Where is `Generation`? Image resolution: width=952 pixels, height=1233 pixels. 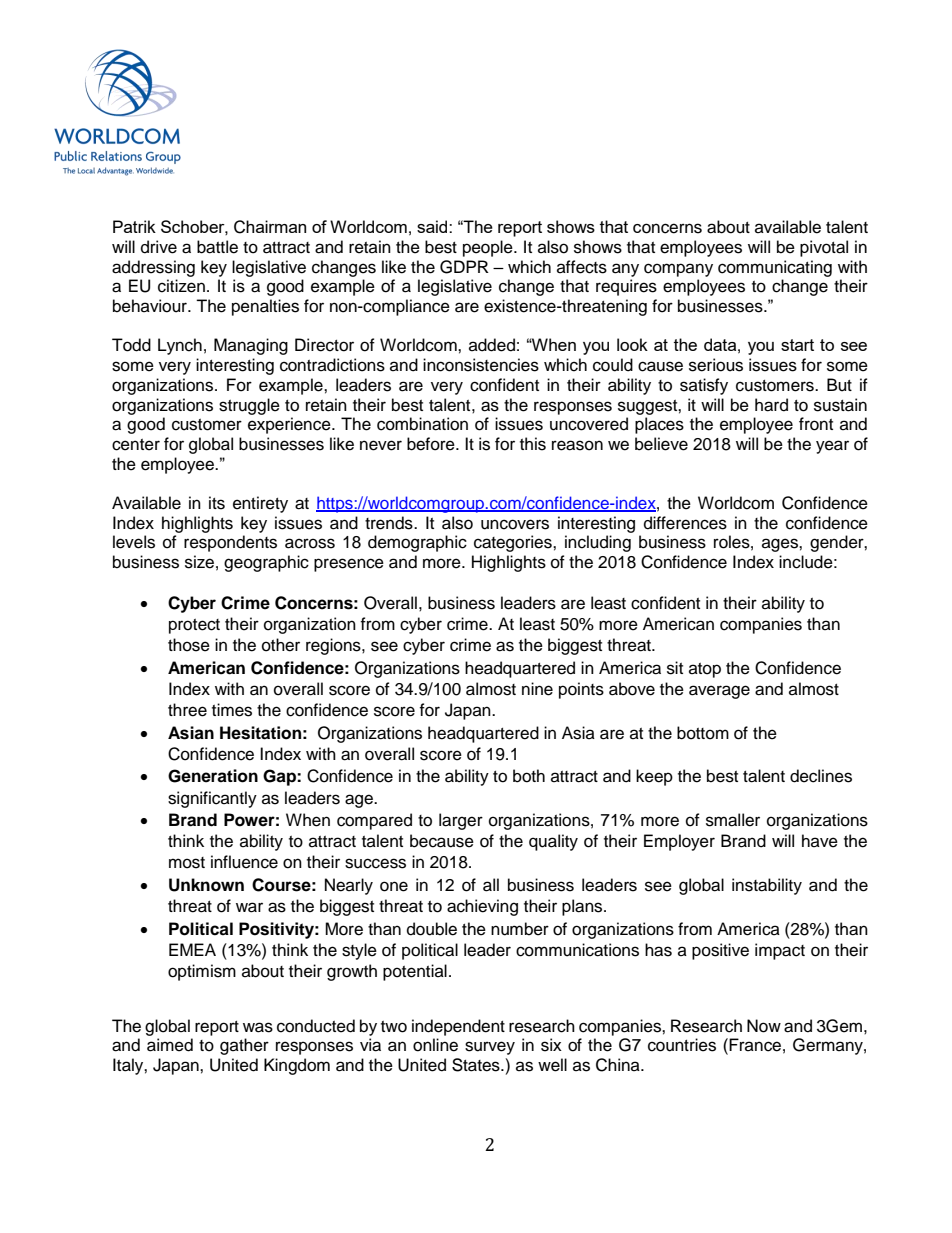
Generation is located at coordinates (213, 776).
